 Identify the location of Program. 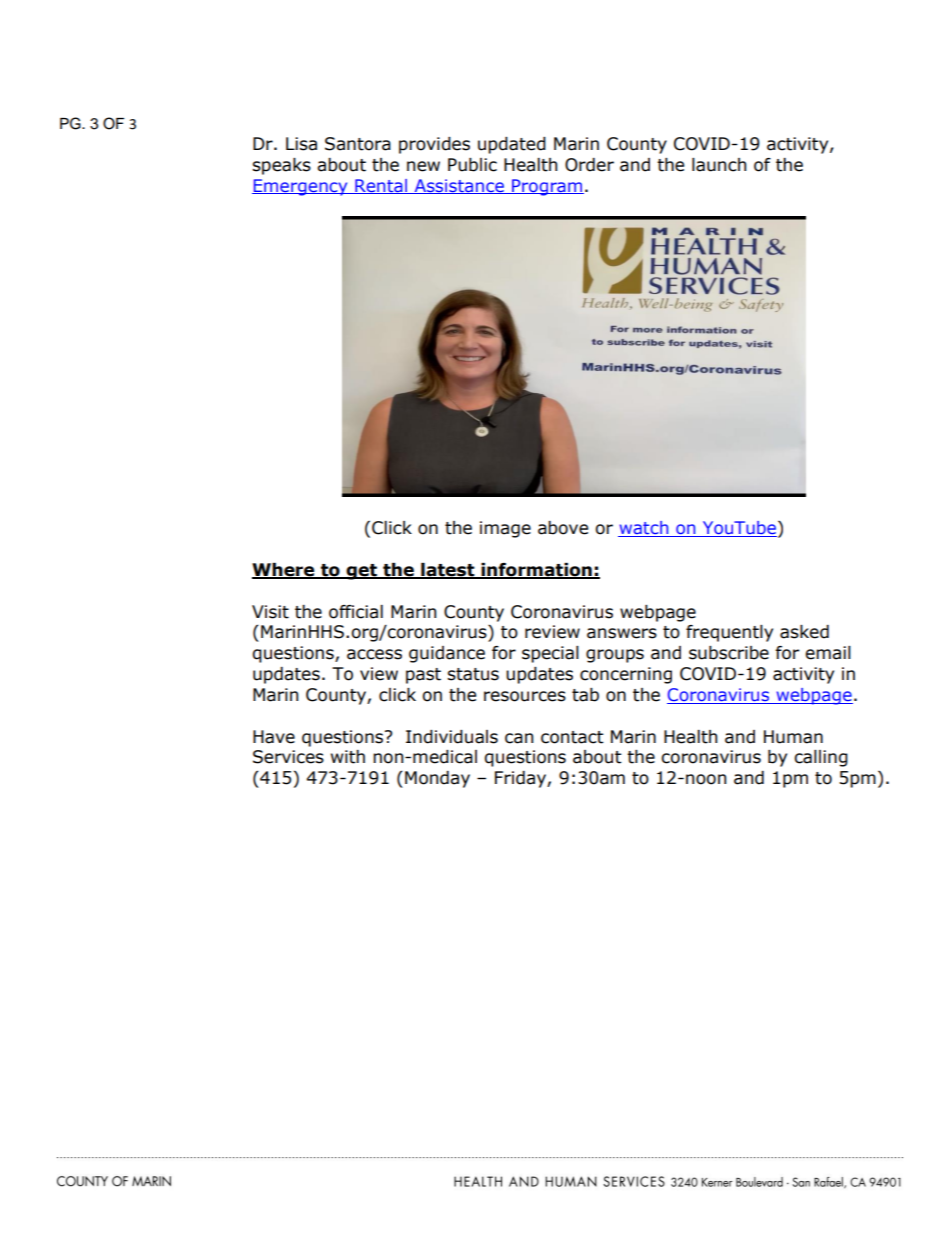
(547, 187).
